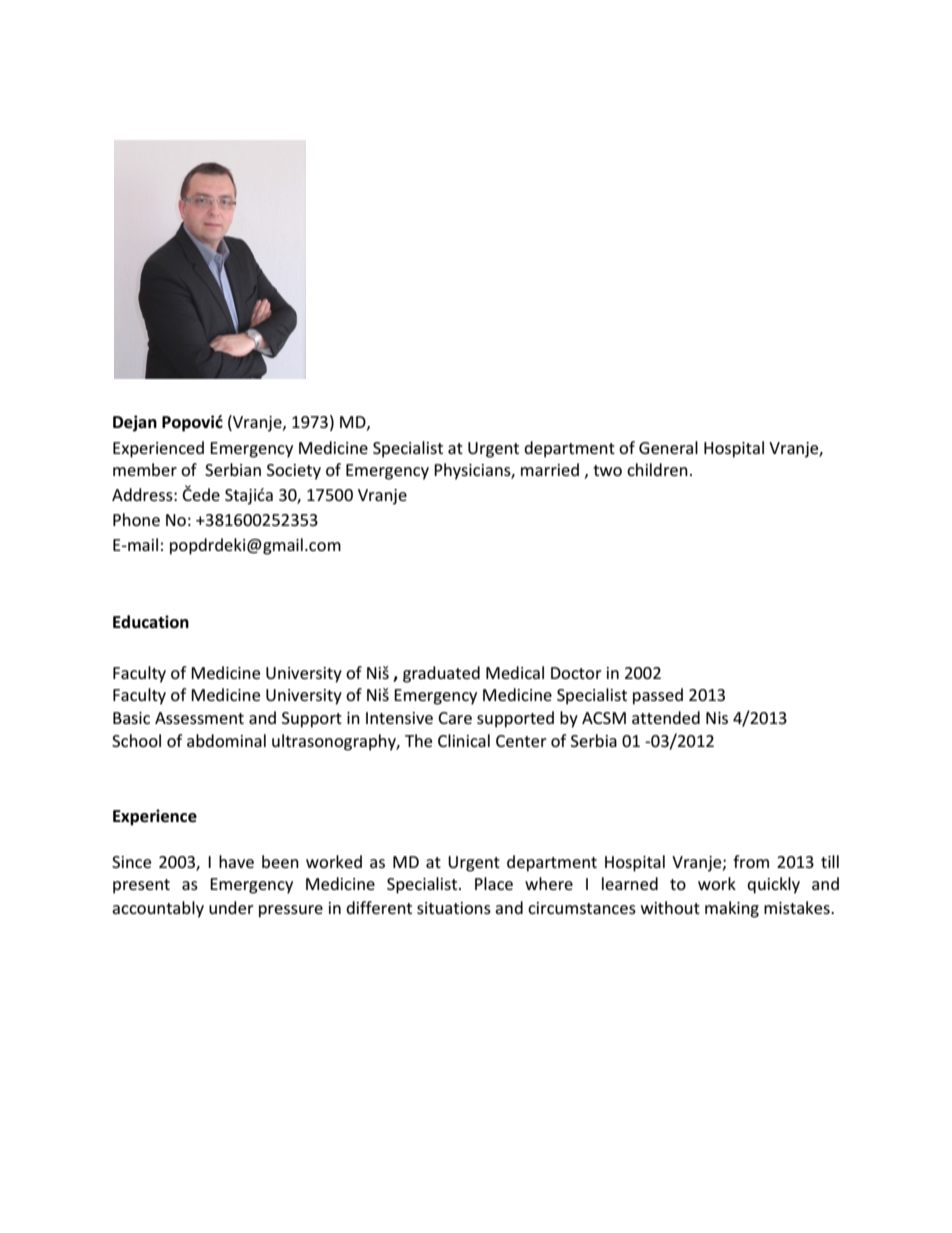 The height and width of the screenshot is (1233, 952). I want to click on Education, so click(151, 622).
